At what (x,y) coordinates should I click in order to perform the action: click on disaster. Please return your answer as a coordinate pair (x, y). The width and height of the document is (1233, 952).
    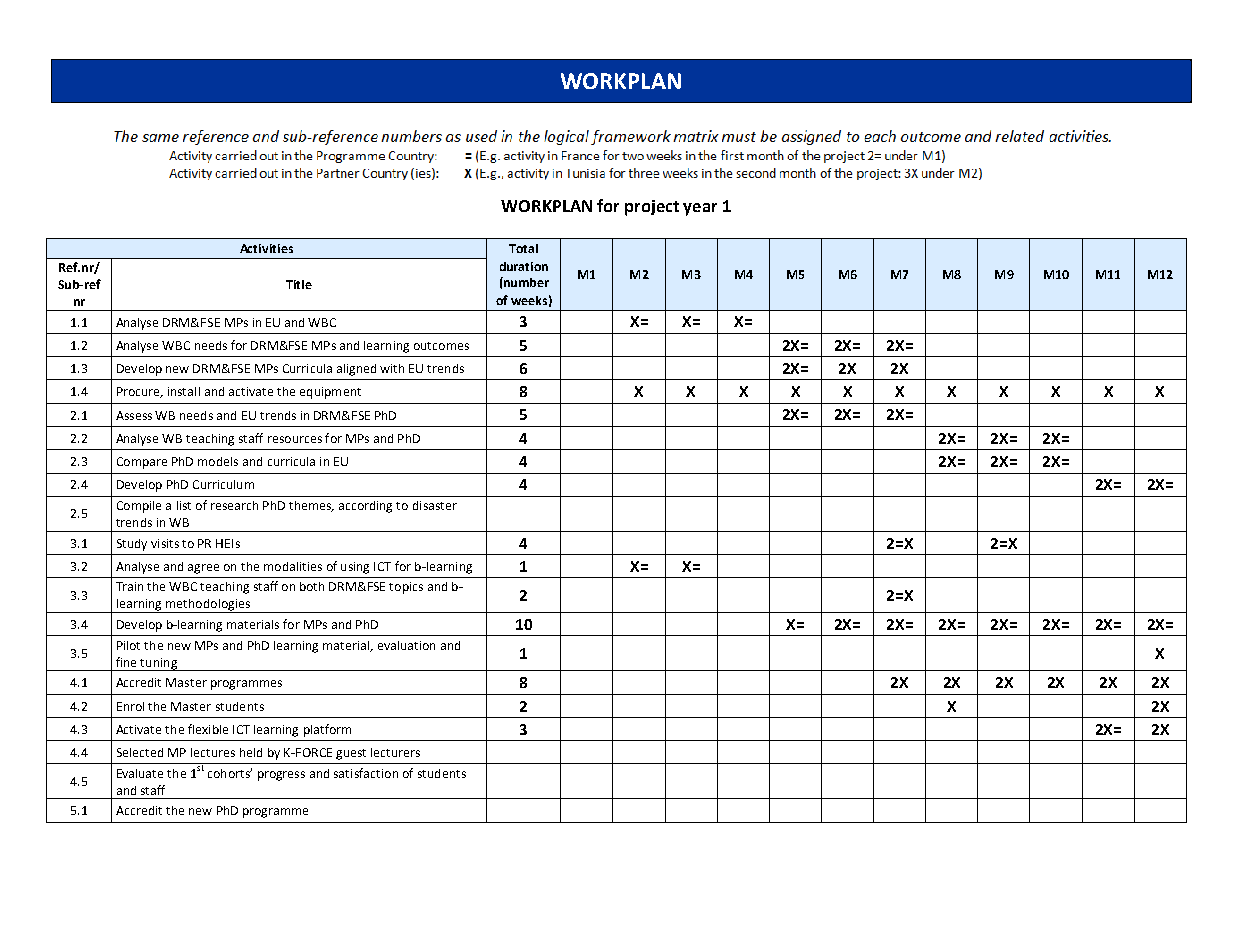
    Looking at the image, I should click on (435, 505).
